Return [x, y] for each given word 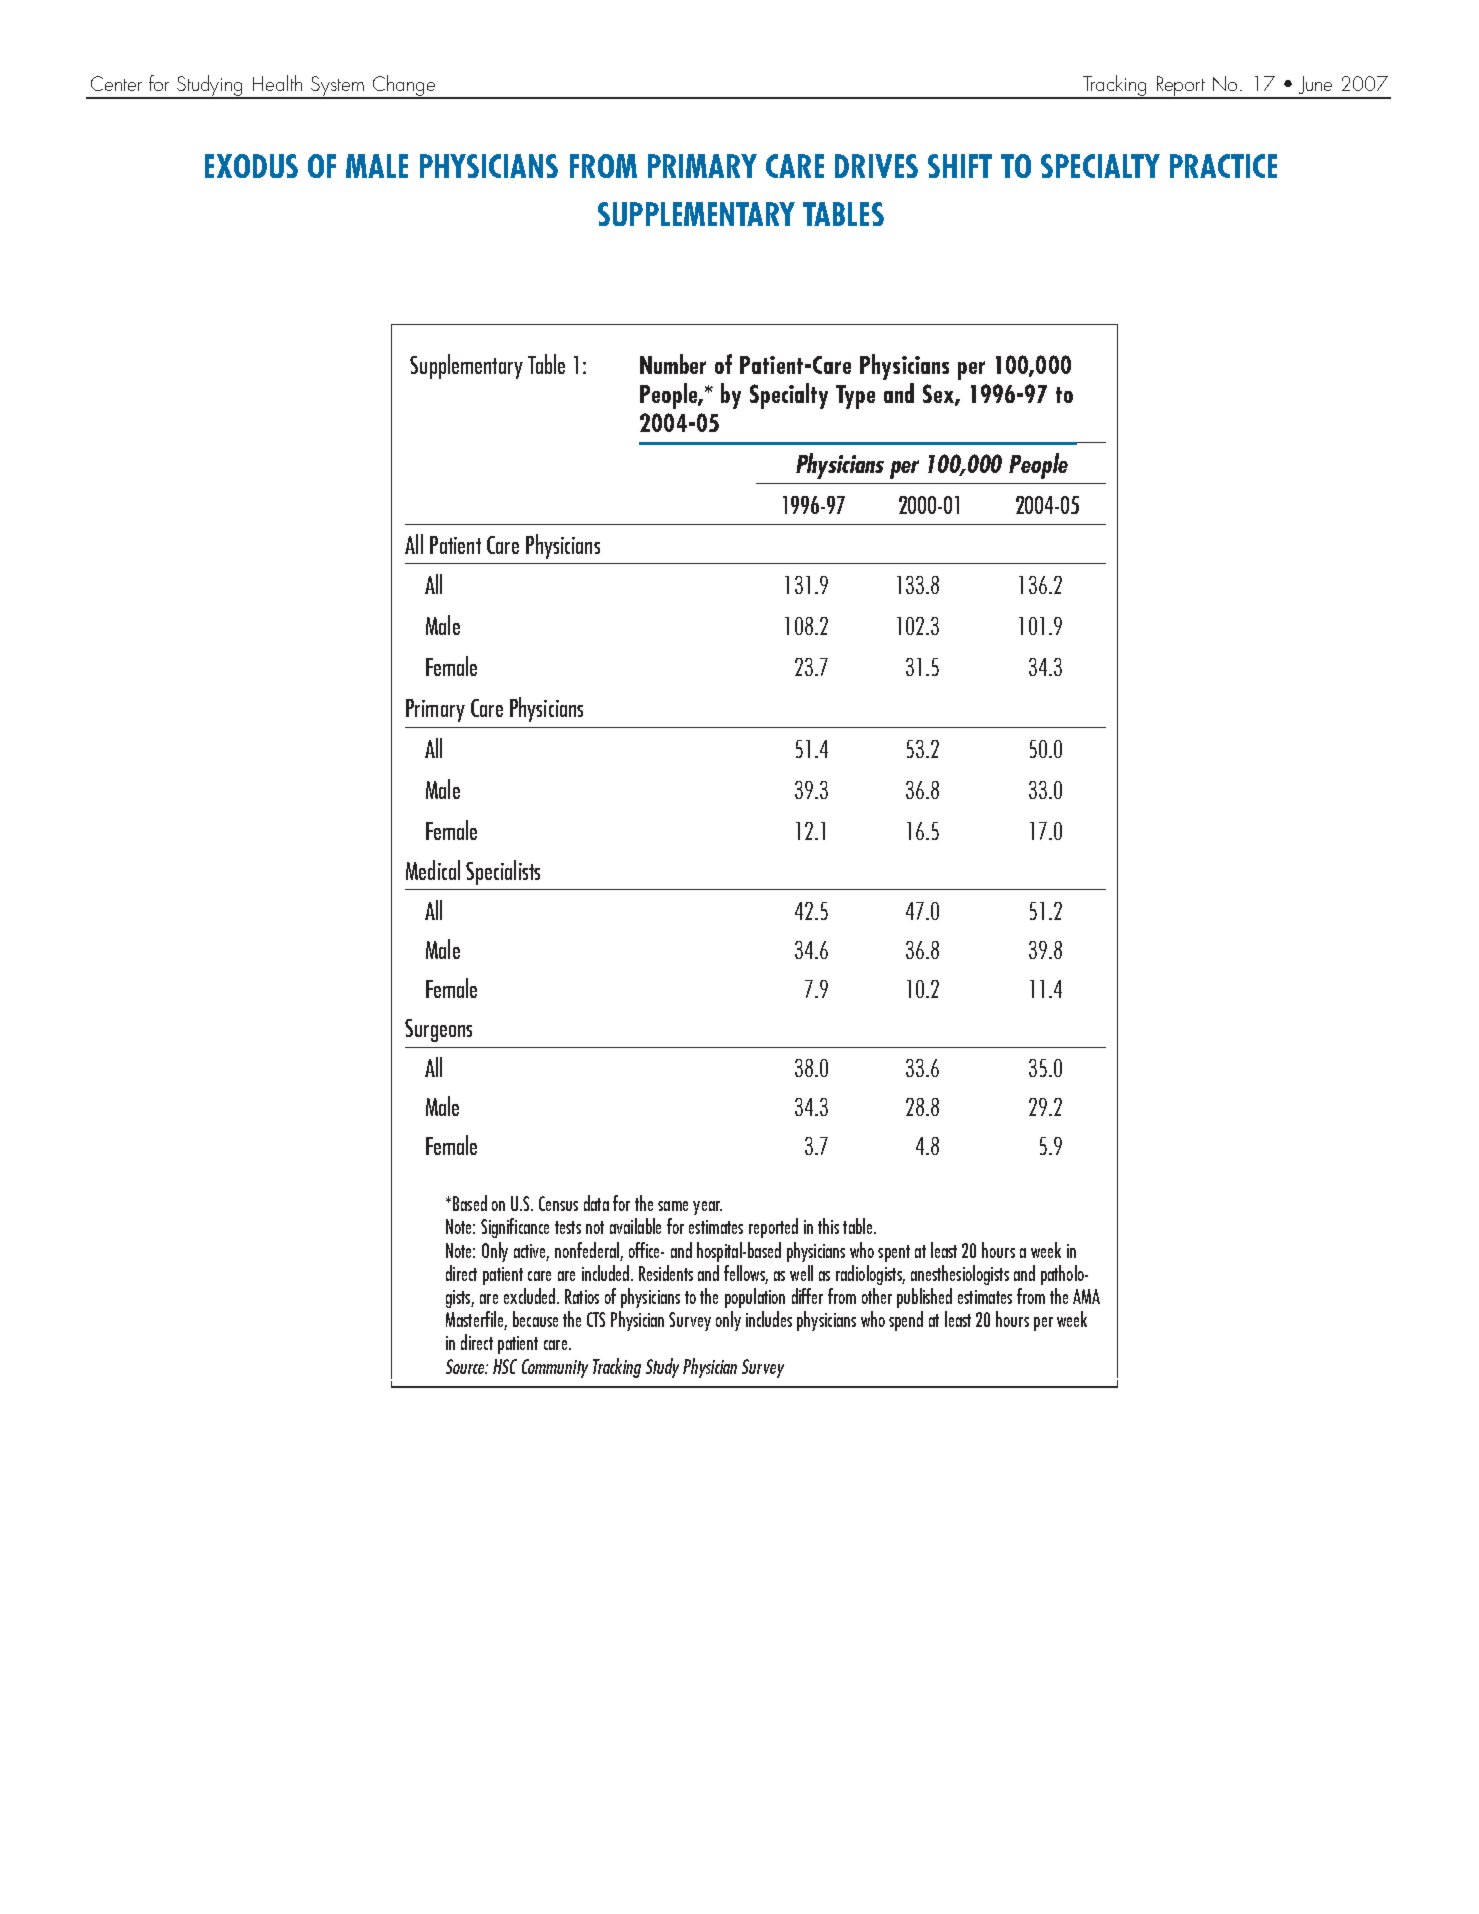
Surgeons [438, 1030]
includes [769, 1319]
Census [558, 1203]
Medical [433, 870]
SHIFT [960, 166]
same [673, 1206]
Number [673, 364]
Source [466, 1366]
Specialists [503, 872]
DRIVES [876, 166]
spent [894, 1253]
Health [277, 83]
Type [855, 397]
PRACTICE [1223, 166]
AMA [1086, 1296]
